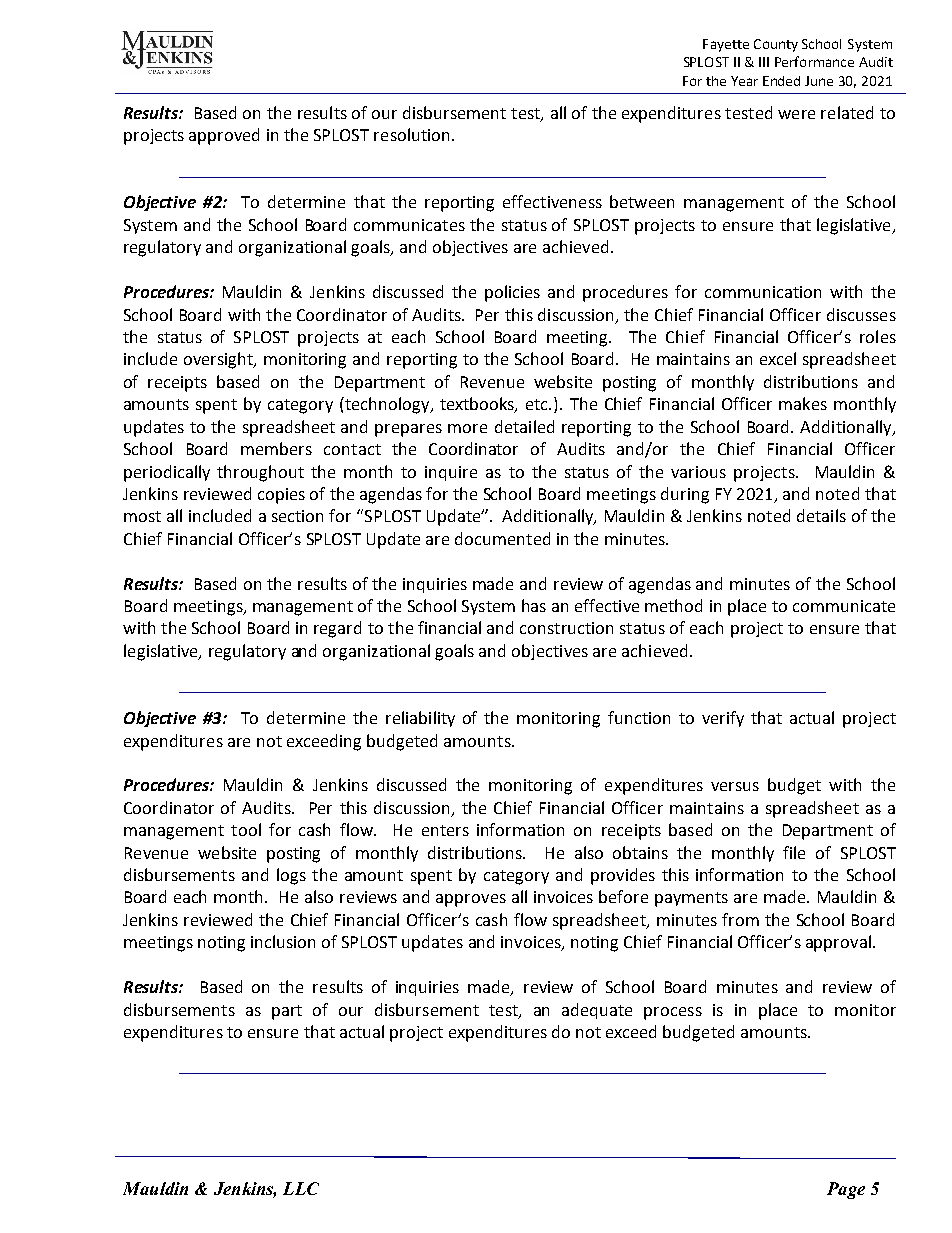 The height and width of the screenshot is (1233, 952). Describe the element at coordinates (224, 136) in the screenshot. I see `approved` at that location.
